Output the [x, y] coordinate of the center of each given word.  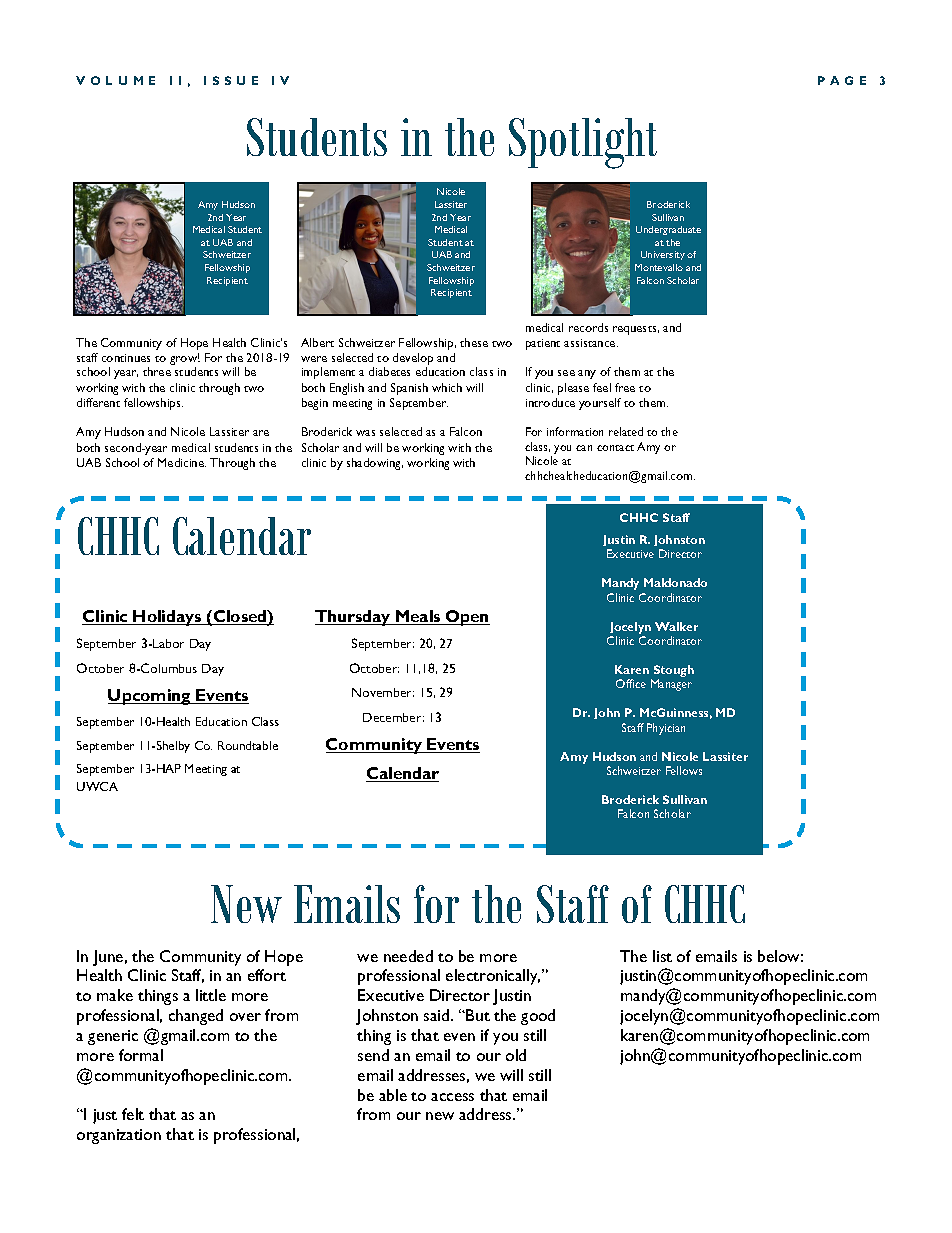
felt [133, 1114]
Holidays [168, 618]
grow [185, 359]
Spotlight [583, 143]
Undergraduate [668, 230]
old [516, 1055]
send [373, 1055]
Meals [418, 617]
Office [631, 683]
